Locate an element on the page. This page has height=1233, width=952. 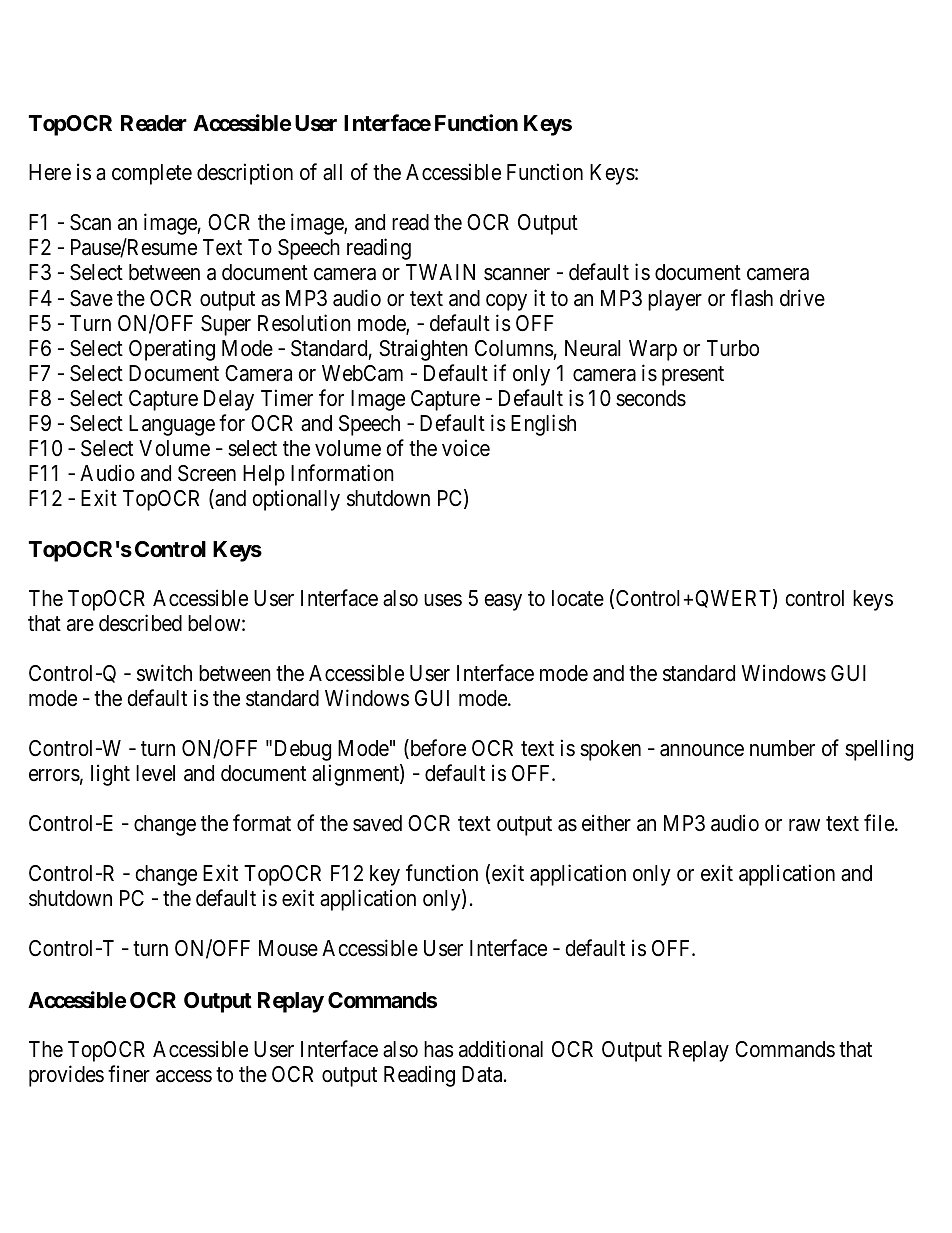
uses is located at coordinates (443, 600).
